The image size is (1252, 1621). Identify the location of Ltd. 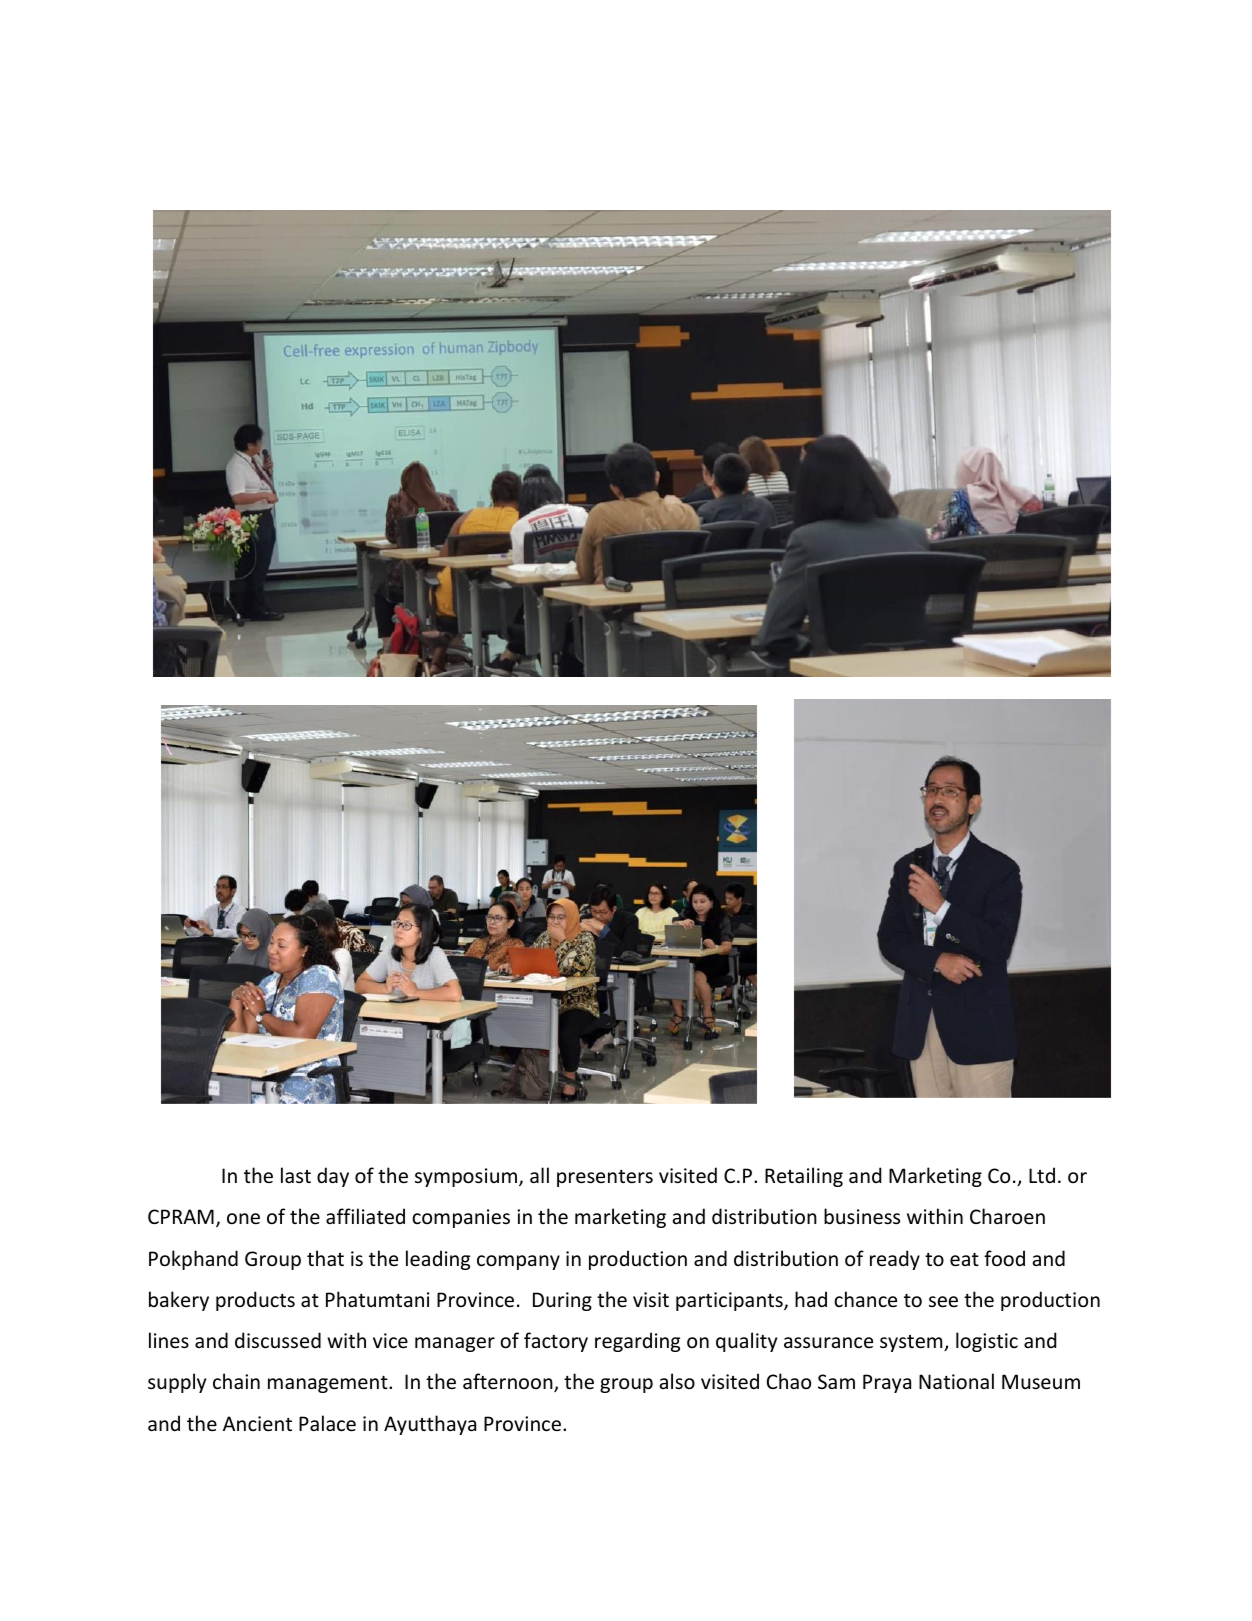
(1042, 1175).
